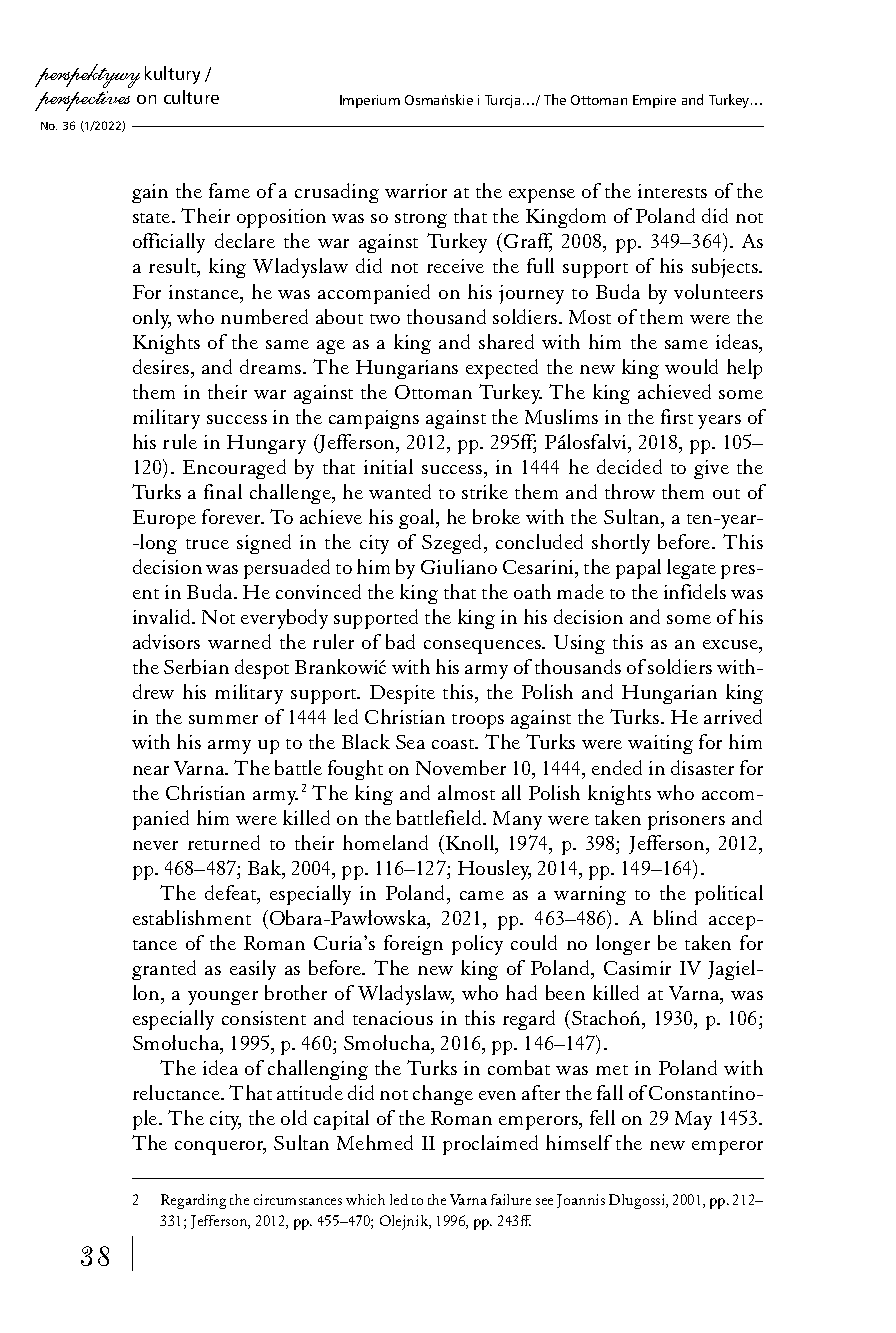 The height and width of the screenshot is (1333, 896). What do you see at coordinates (166, 641) in the screenshot?
I see `advisors` at bounding box center [166, 641].
